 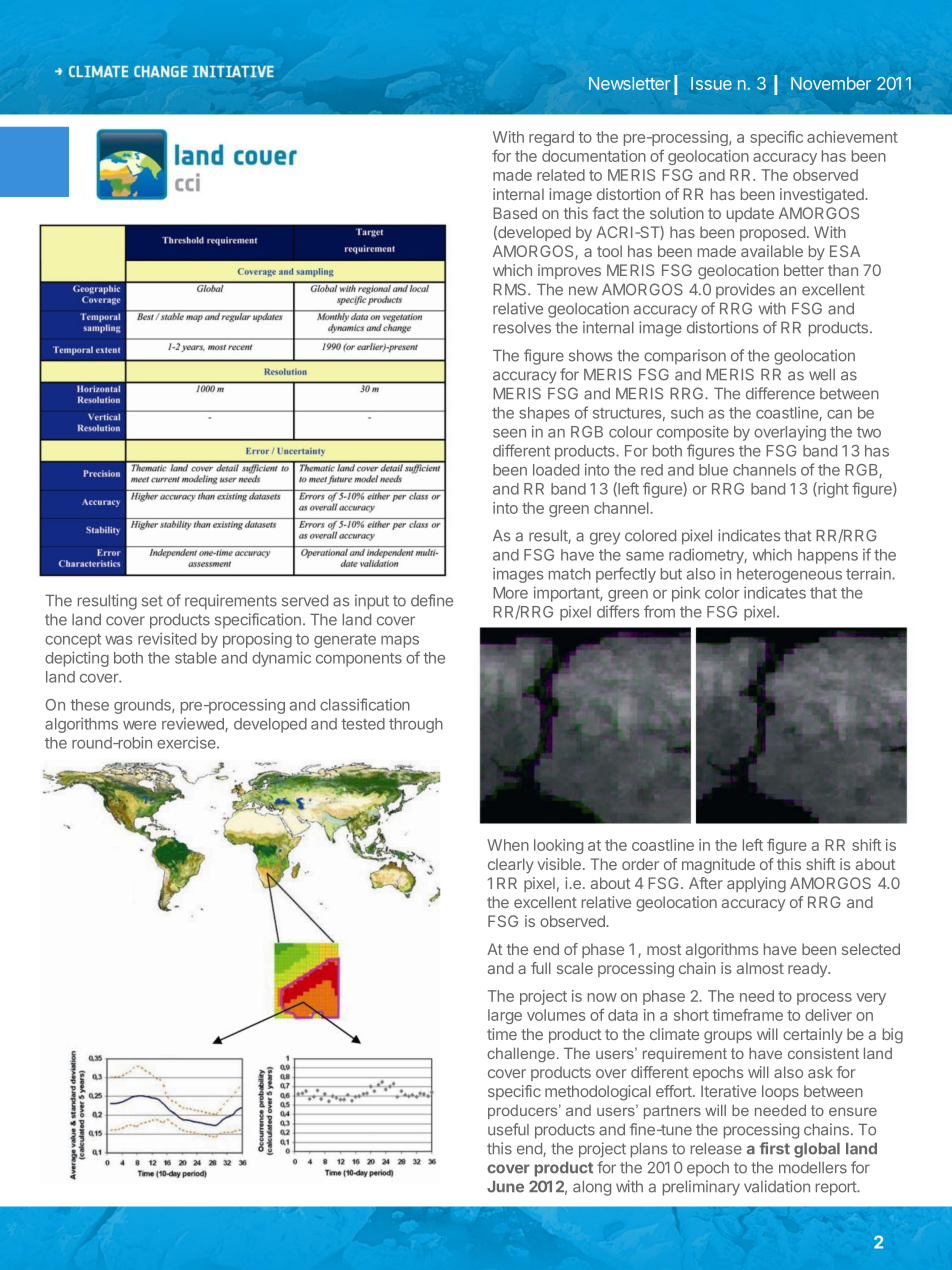 What do you see at coordinates (551, 138) in the screenshot?
I see `regard` at bounding box center [551, 138].
